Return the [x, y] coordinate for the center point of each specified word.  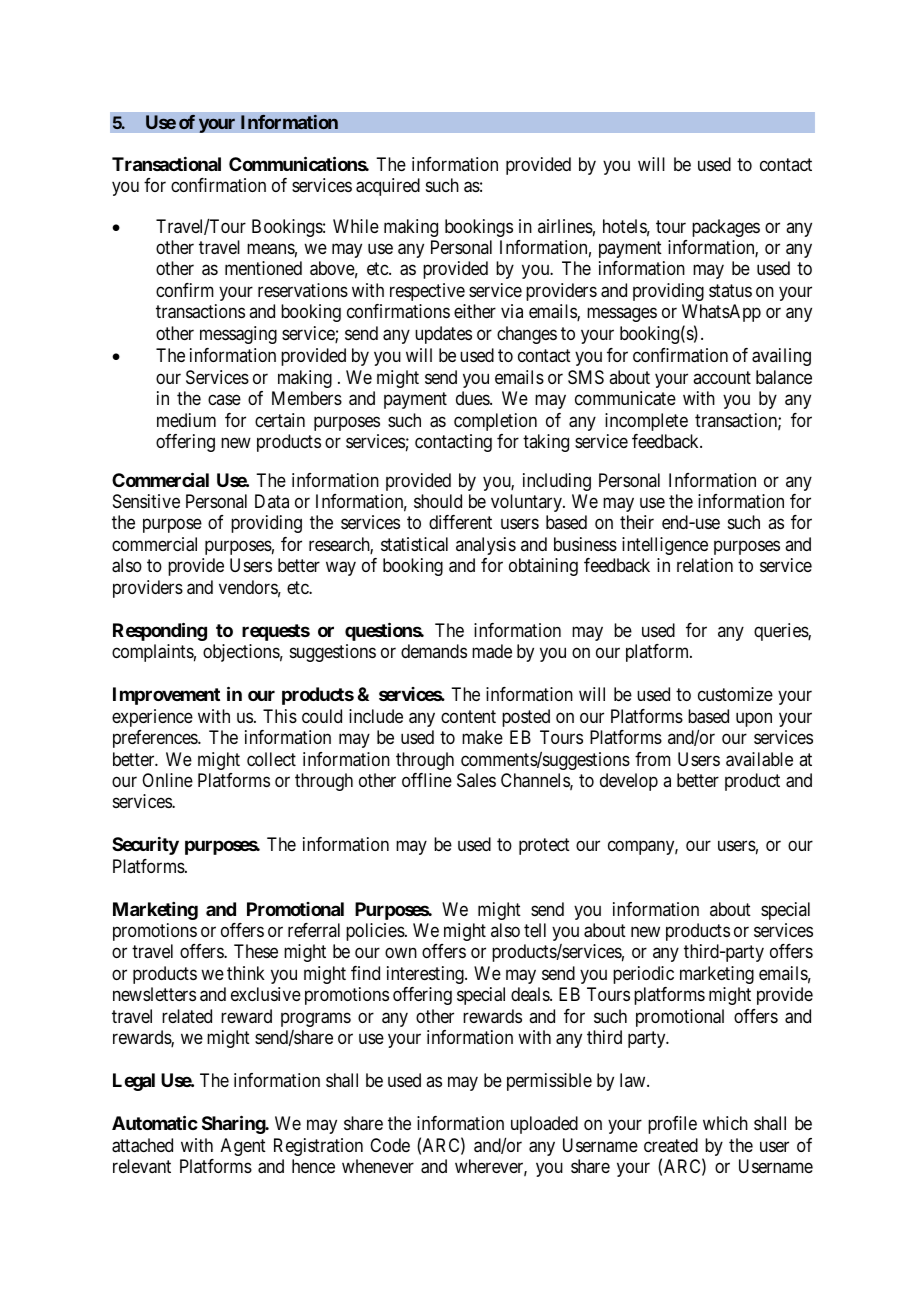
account [722, 377]
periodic [643, 975]
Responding [160, 631]
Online [167, 780]
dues [473, 398]
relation [705, 565]
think [246, 973]
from [653, 759]
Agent [243, 1147]
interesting [426, 975]
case [224, 400]
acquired [388, 187]
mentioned [263, 268]
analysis [486, 546]
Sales [476, 780]
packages [726, 228]
